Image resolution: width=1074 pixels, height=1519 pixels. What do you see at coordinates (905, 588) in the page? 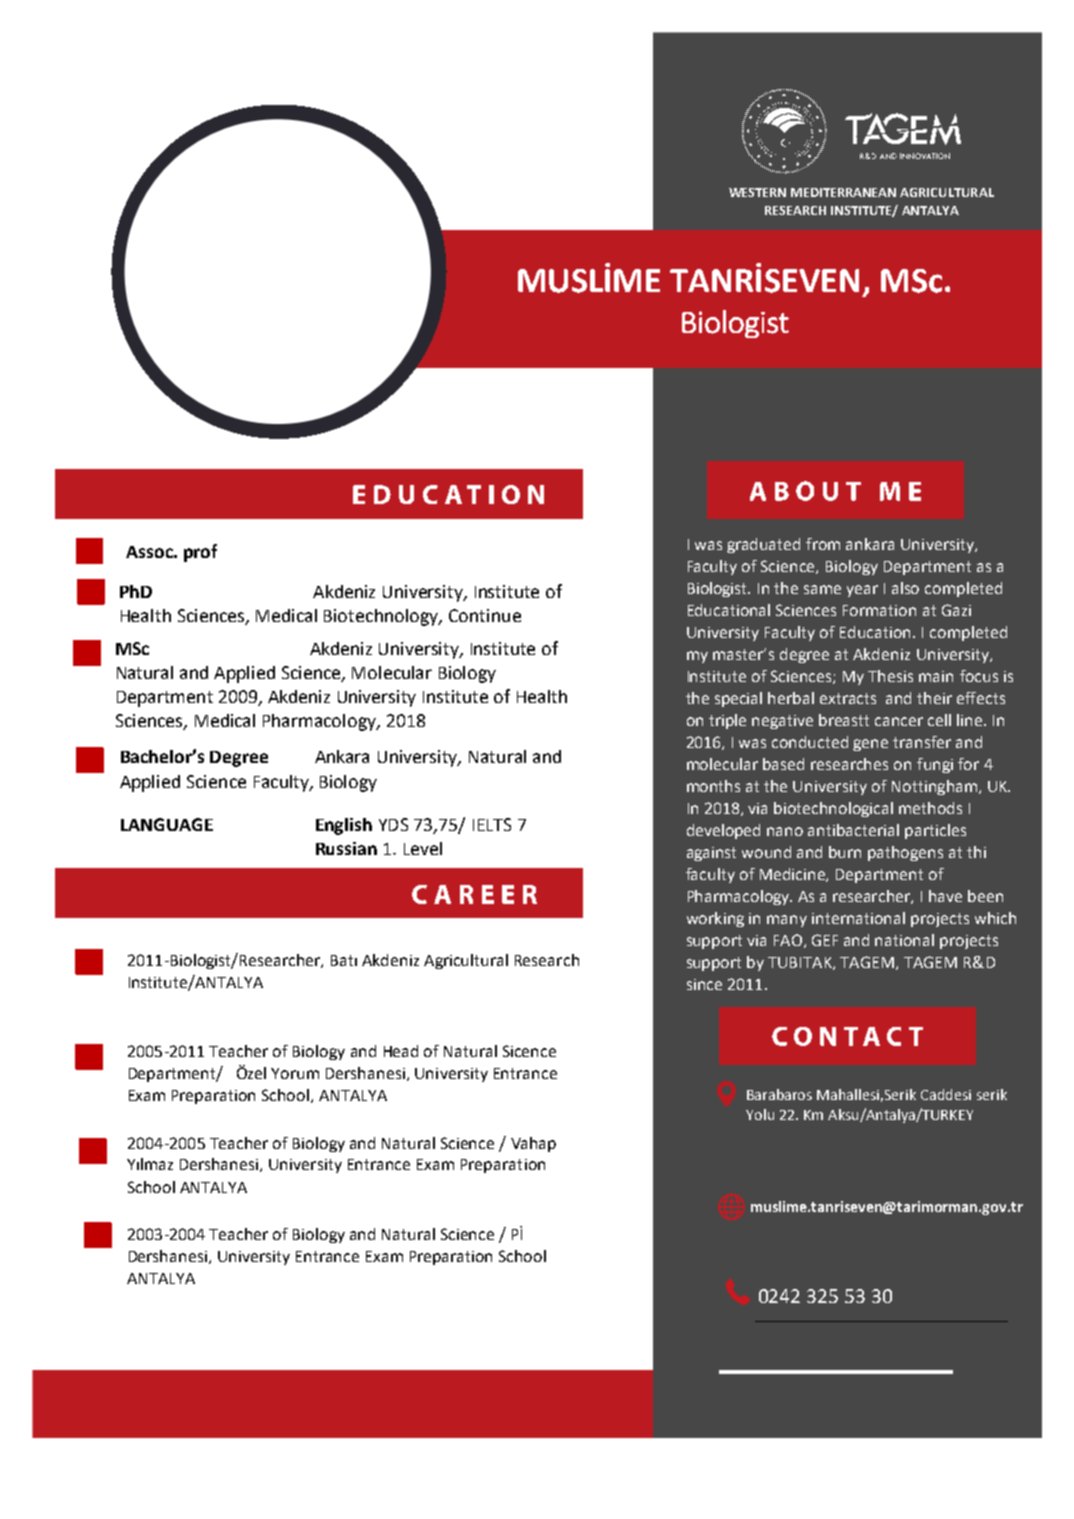
I see `also` at bounding box center [905, 588].
